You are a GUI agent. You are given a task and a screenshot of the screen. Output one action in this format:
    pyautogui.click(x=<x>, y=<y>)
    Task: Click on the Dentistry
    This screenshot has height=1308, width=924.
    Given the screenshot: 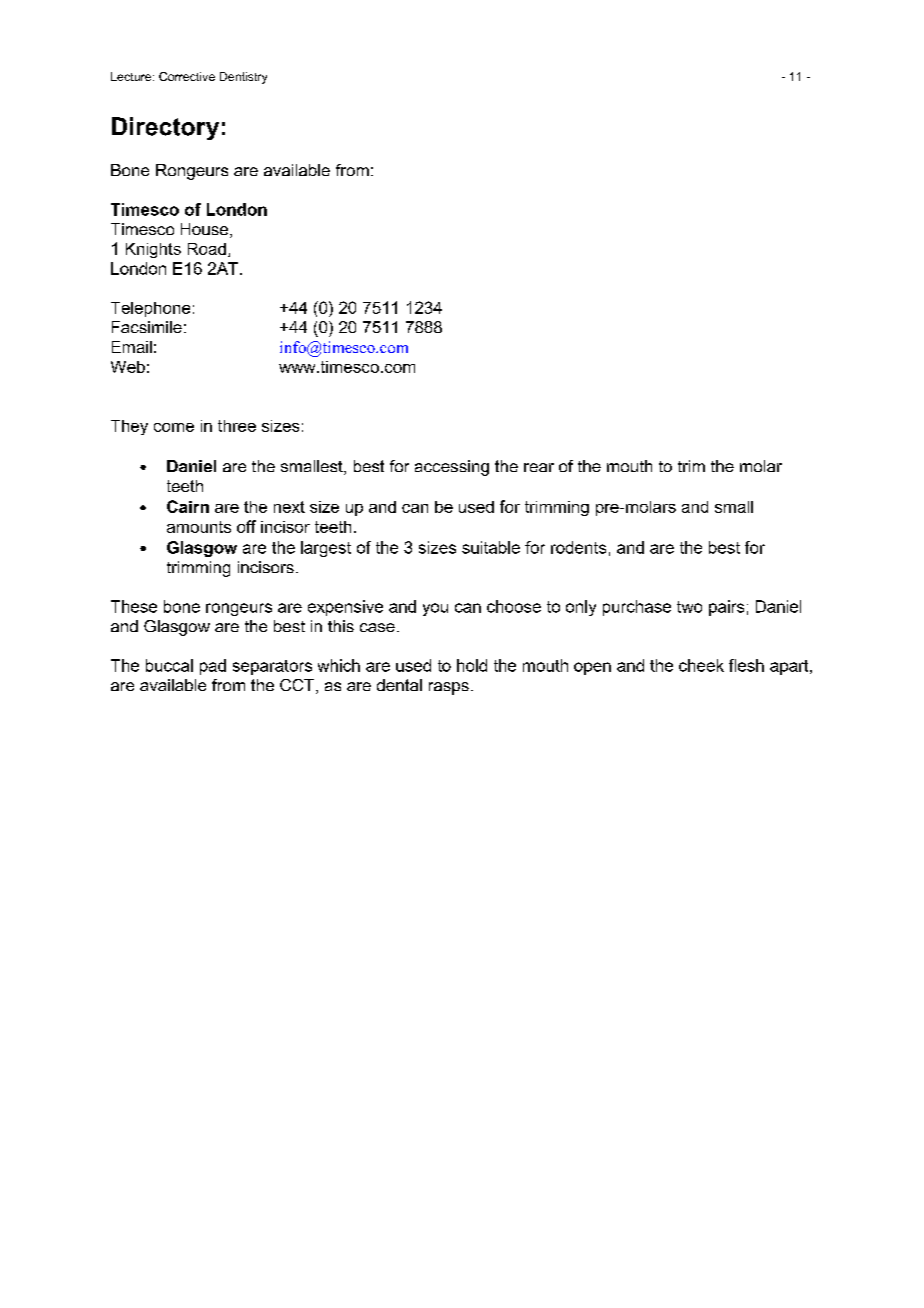 What is the action you would take?
    pyautogui.click(x=243, y=78)
